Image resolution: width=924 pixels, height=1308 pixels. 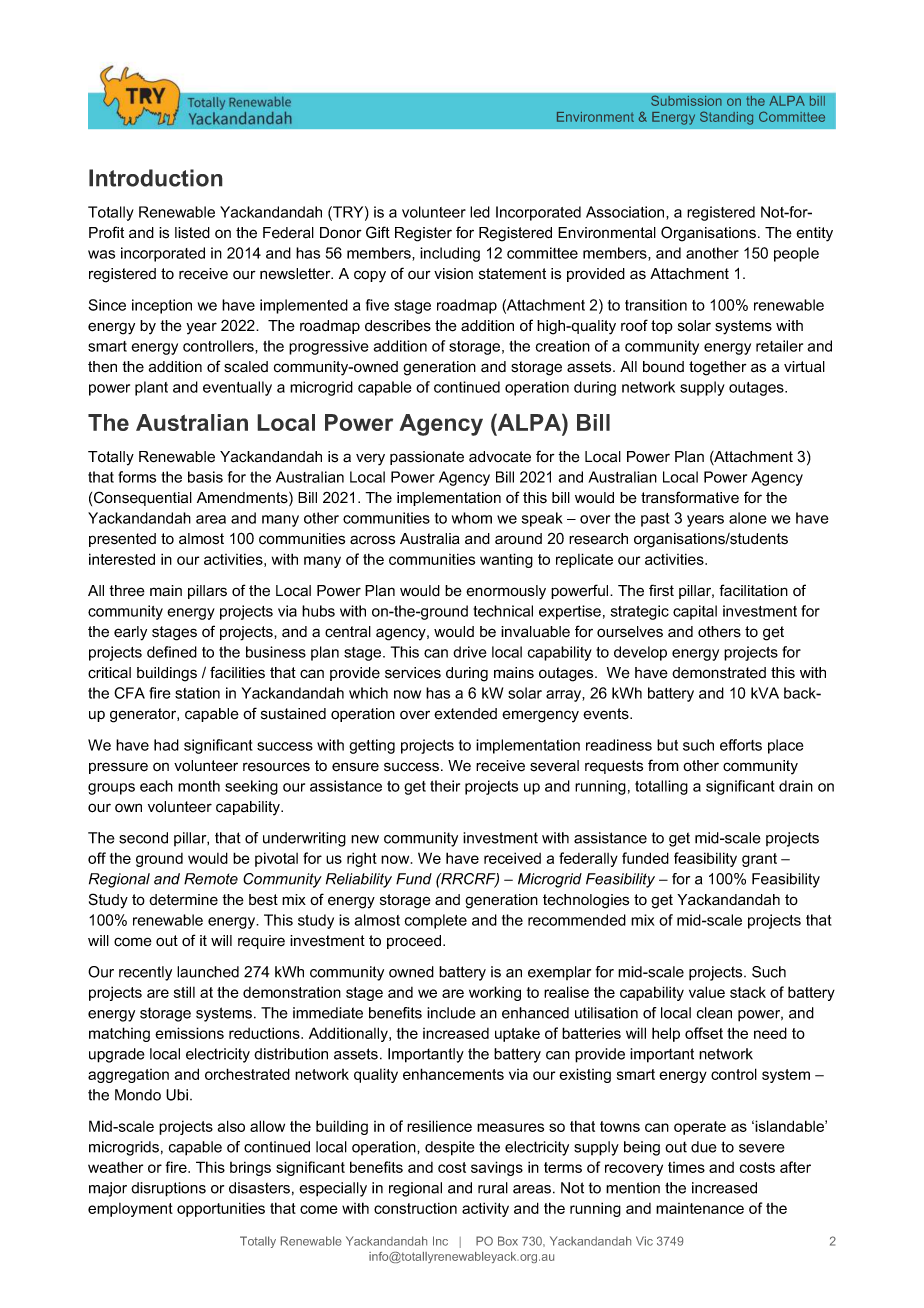 What do you see at coordinates (472, 518) in the image?
I see `whom` at bounding box center [472, 518].
